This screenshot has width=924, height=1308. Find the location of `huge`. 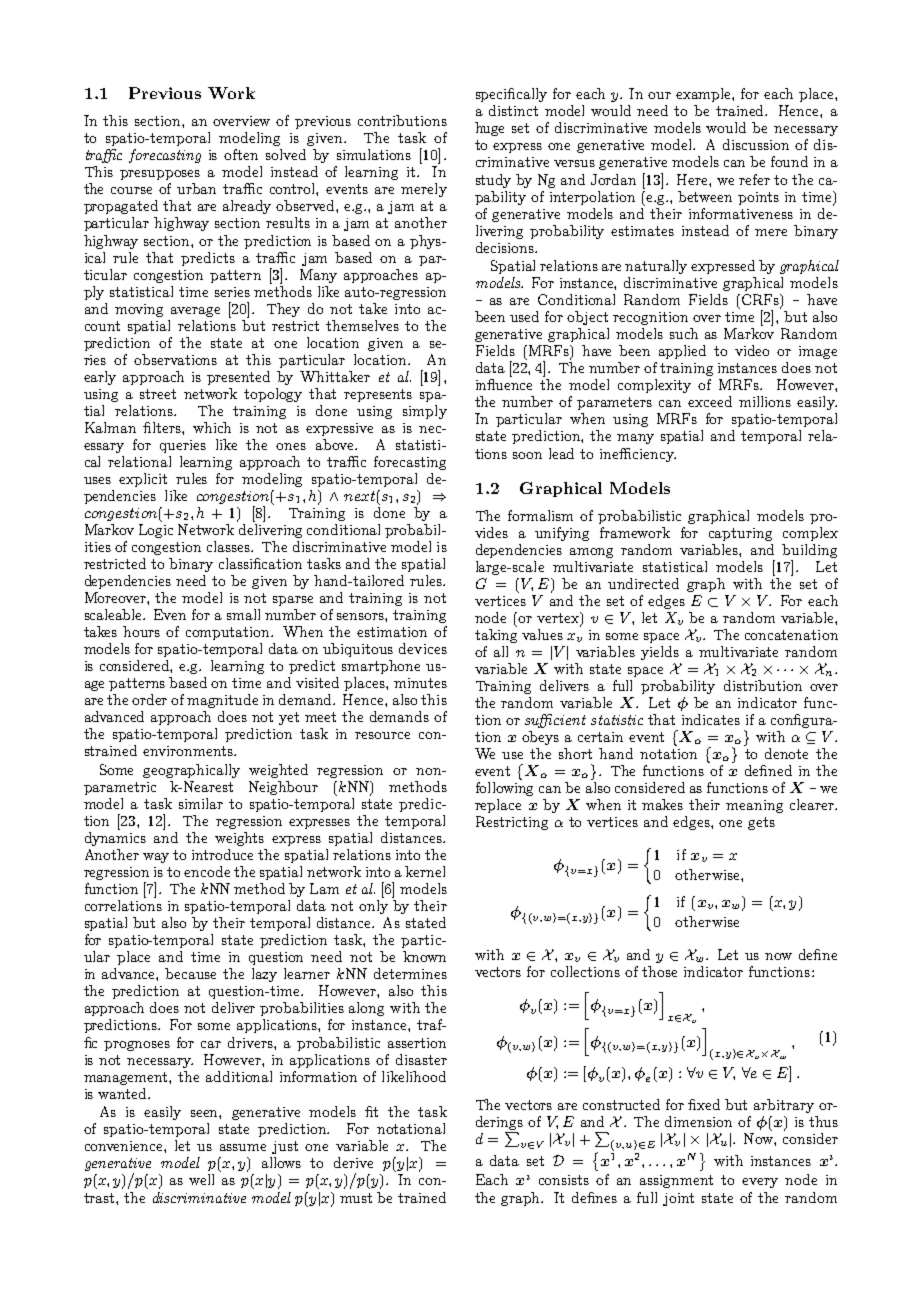

huge is located at coordinates (489, 129).
